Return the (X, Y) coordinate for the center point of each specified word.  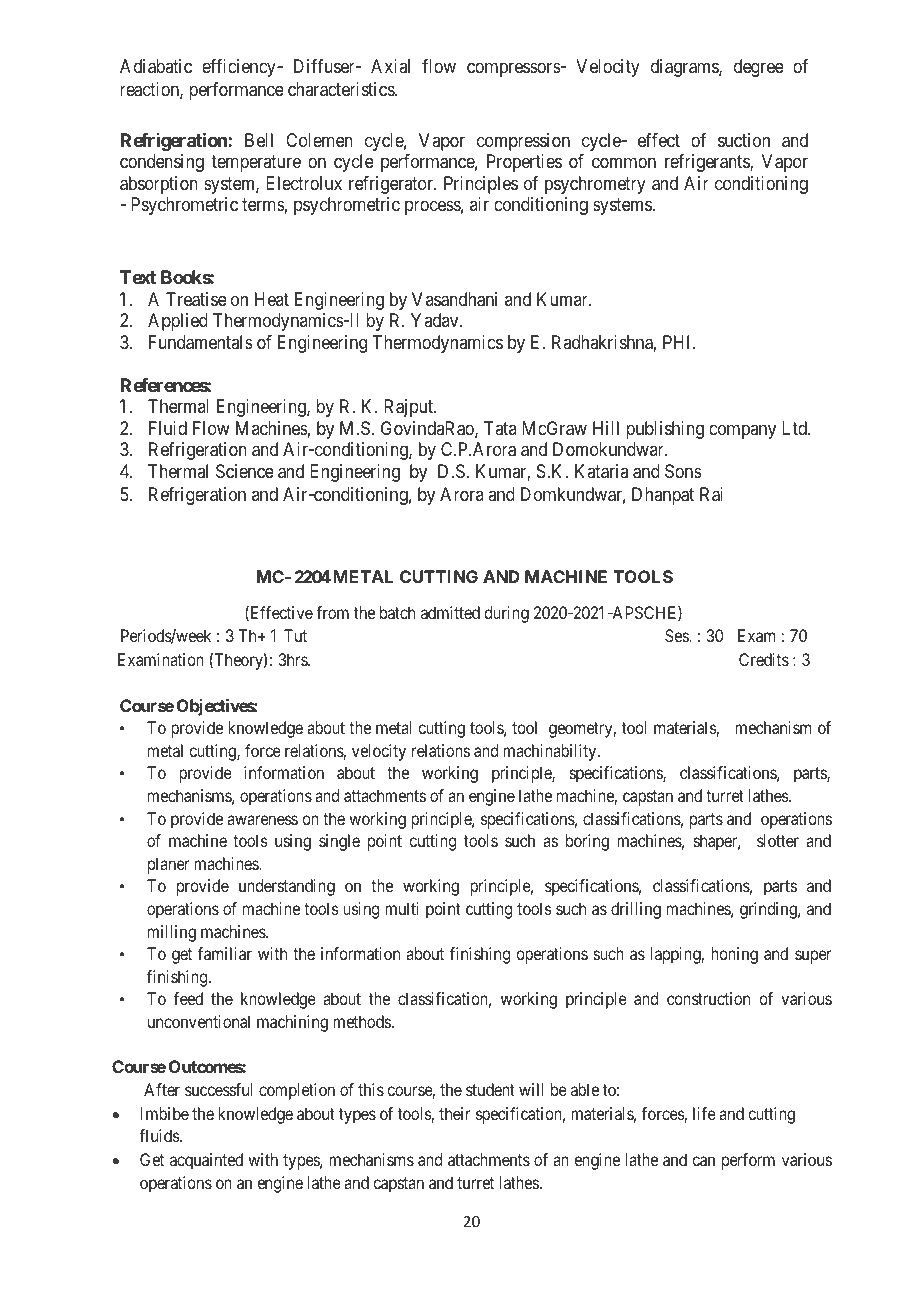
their (454, 1113)
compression (523, 142)
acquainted (206, 1161)
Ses (677, 635)
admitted (450, 612)
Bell (259, 140)
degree (759, 68)
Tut (295, 635)
